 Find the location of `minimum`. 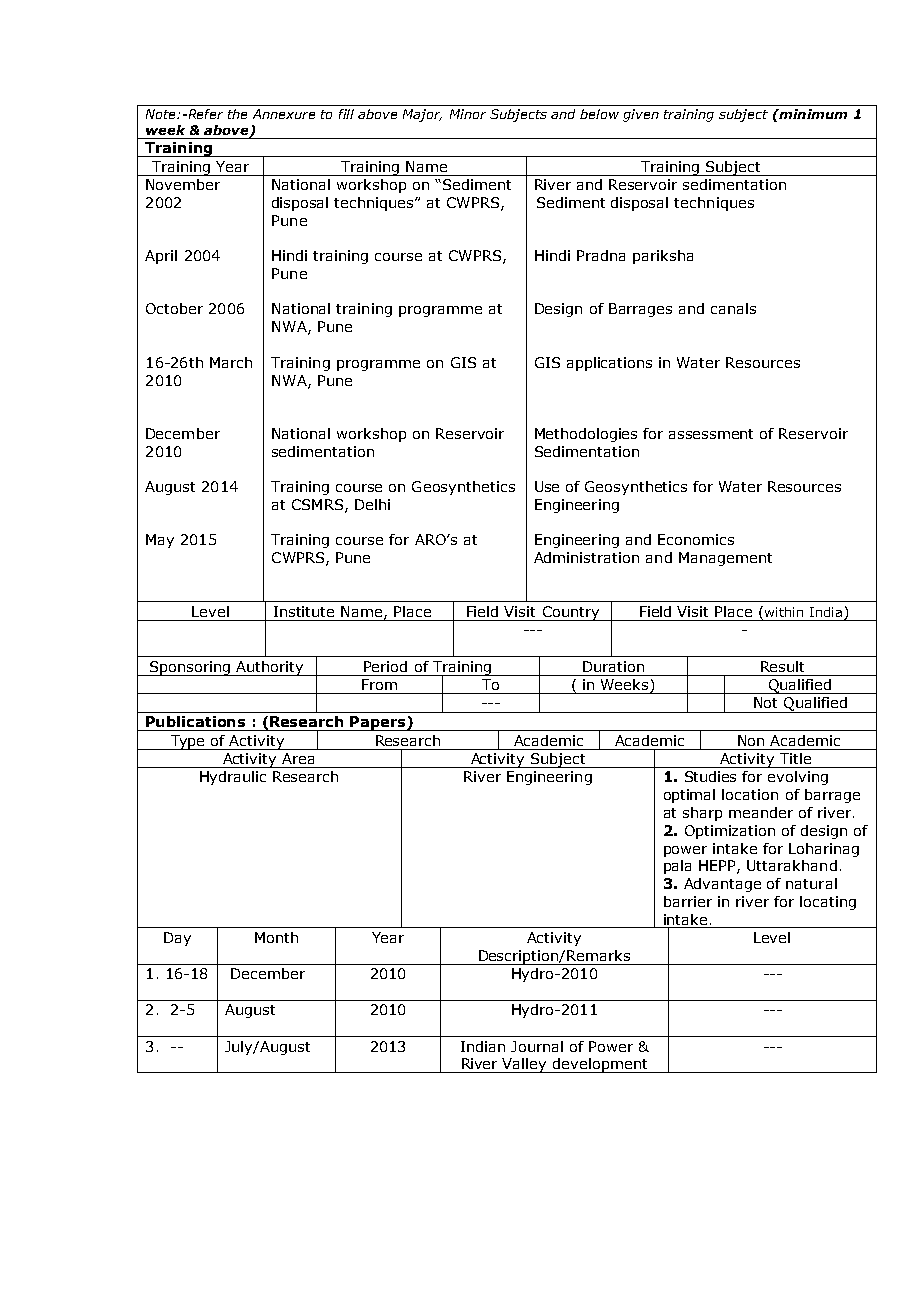

minimum is located at coordinates (812, 114).
